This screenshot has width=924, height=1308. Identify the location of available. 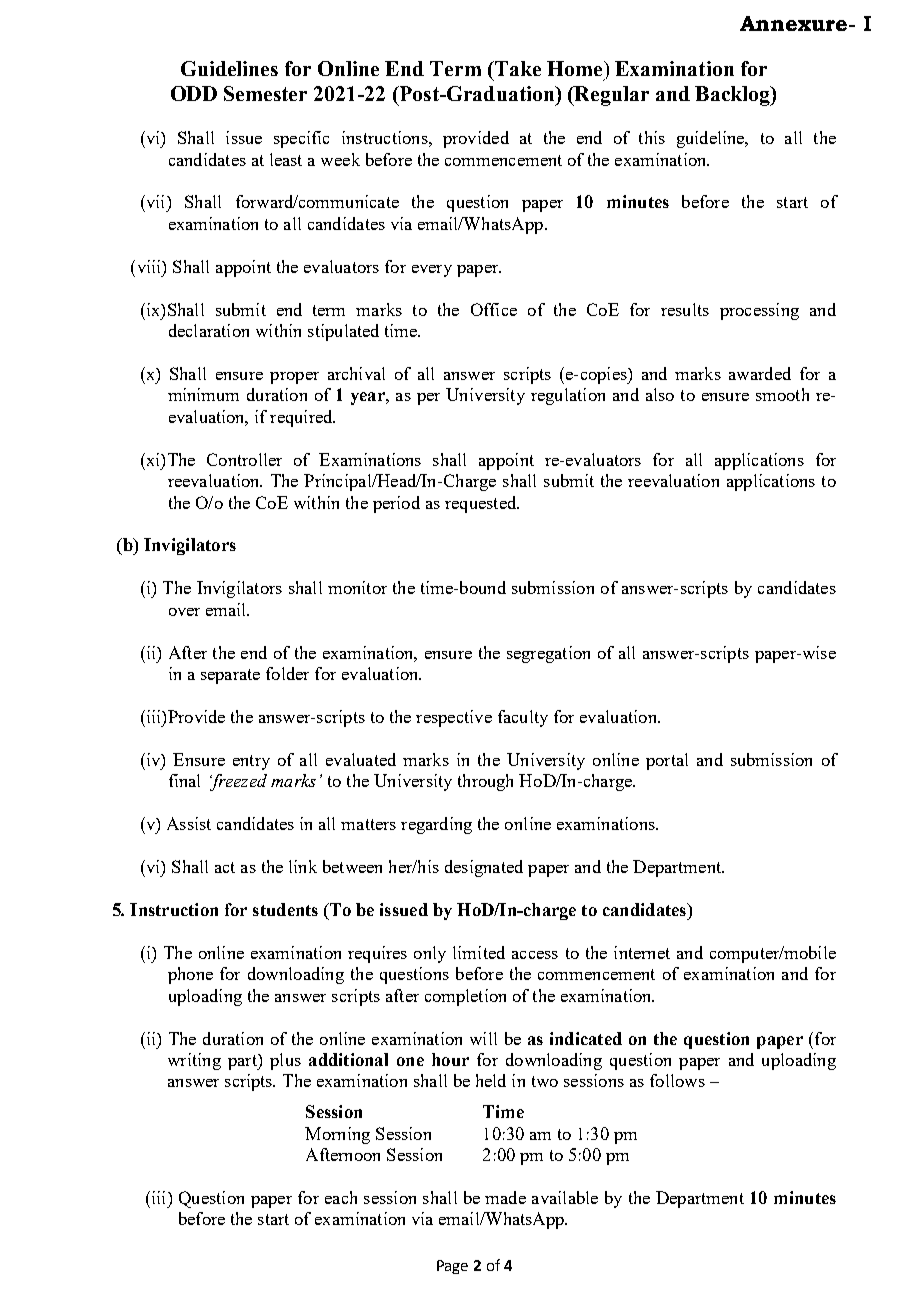
(565, 1197).
